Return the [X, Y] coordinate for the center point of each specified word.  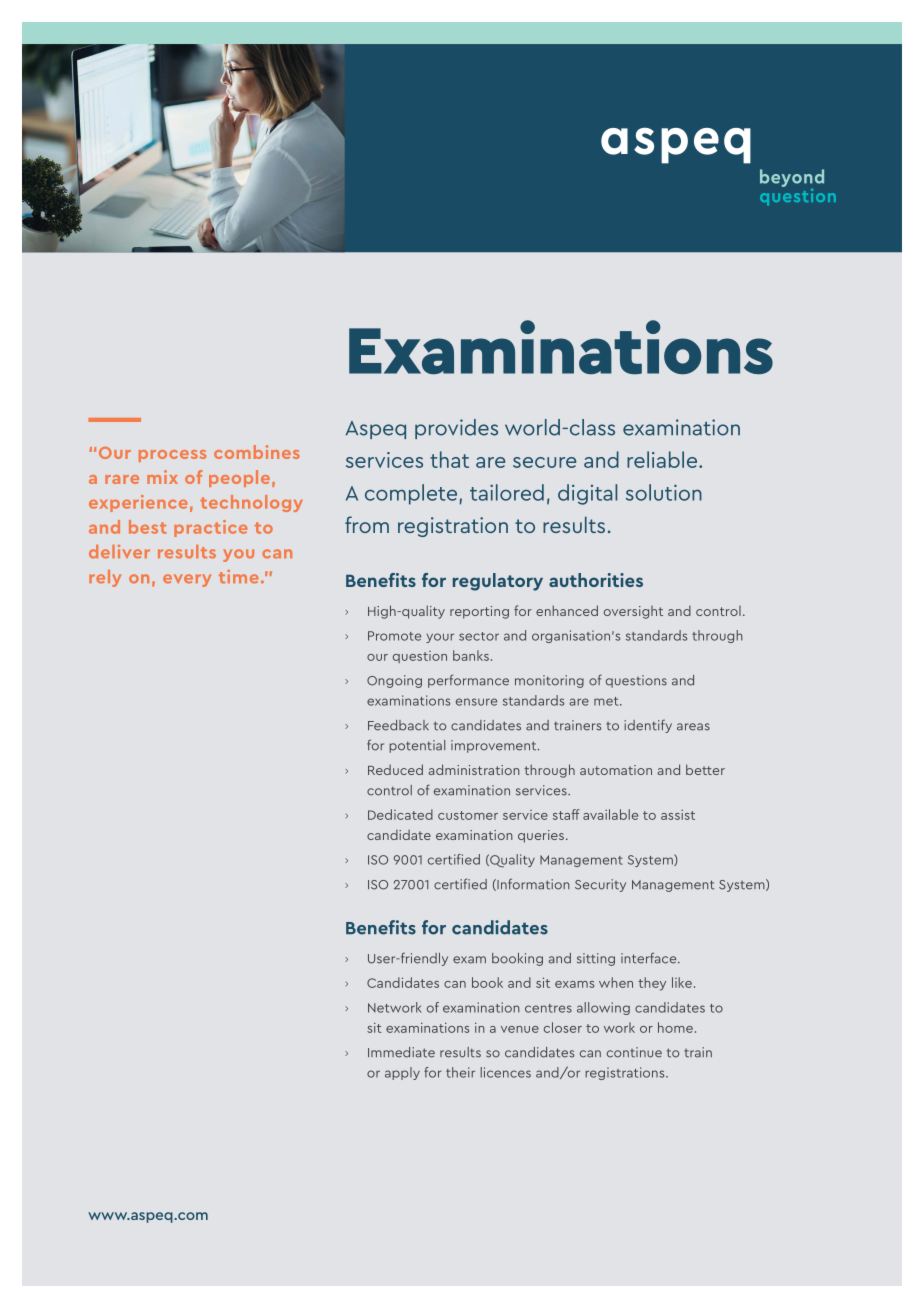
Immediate [401, 1052]
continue [634, 1052]
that [449, 459]
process [172, 456]
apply [402, 1073]
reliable [662, 459]
